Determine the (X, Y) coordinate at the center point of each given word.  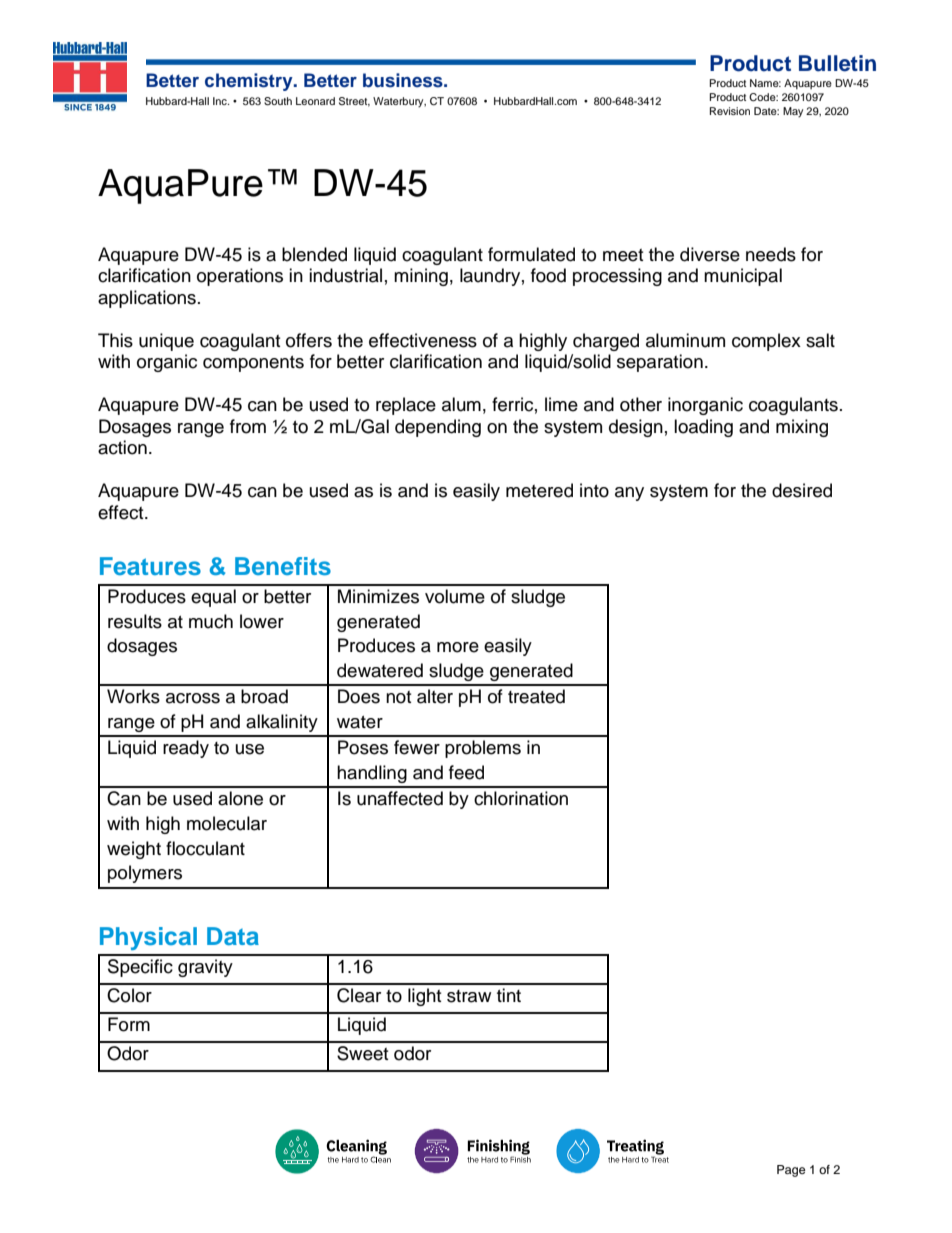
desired (802, 490)
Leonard (315, 101)
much (211, 621)
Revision (730, 111)
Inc (221, 101)
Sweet (362, 1053)
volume (455, 596)
